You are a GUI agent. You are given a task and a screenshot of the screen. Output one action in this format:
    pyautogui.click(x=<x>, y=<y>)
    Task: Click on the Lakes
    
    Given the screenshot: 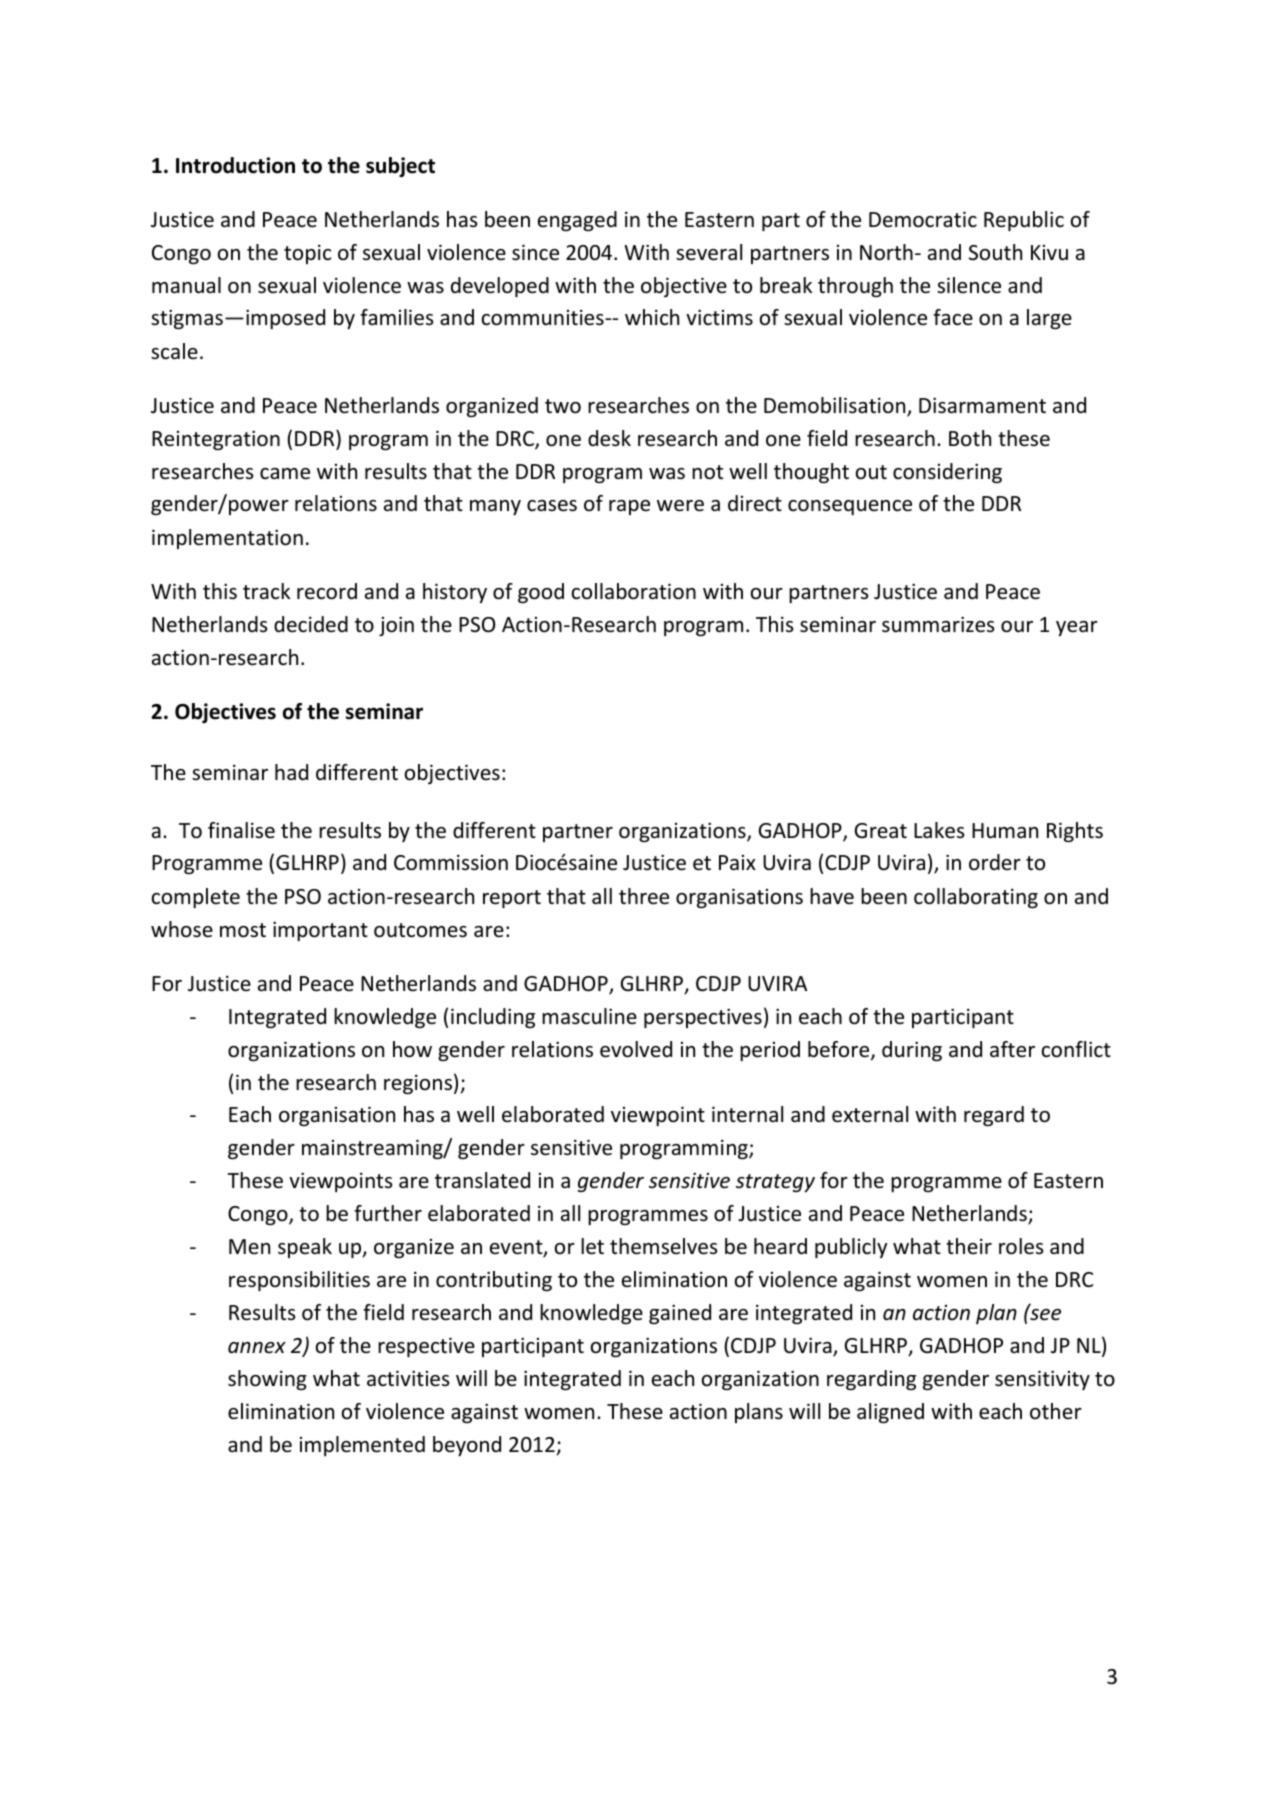 What is the action you would take?
    pyautogui.click(x=939, y=830)
